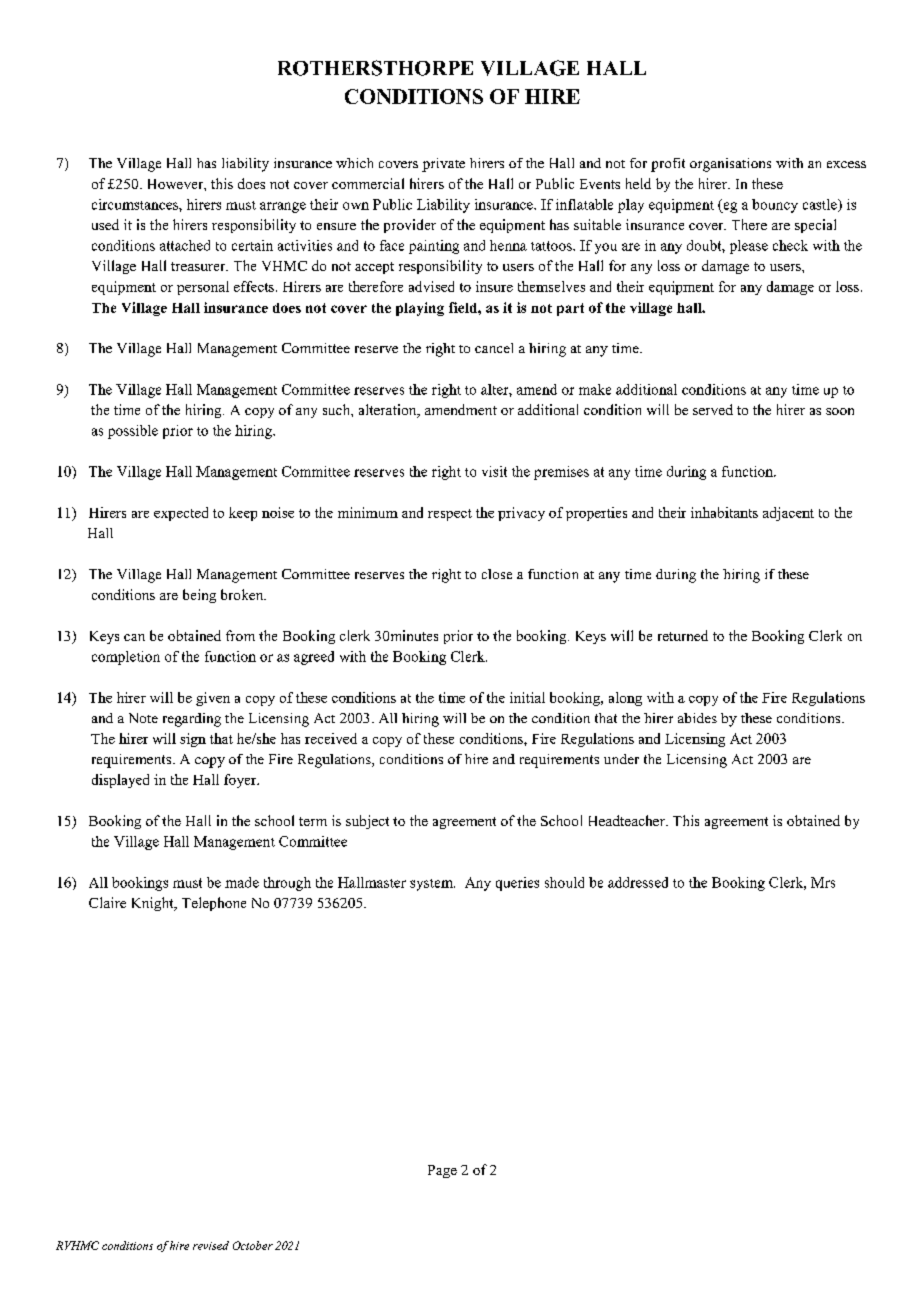 This document has width=924, height=1308. I want to click on revised, so click(211, 1245).
